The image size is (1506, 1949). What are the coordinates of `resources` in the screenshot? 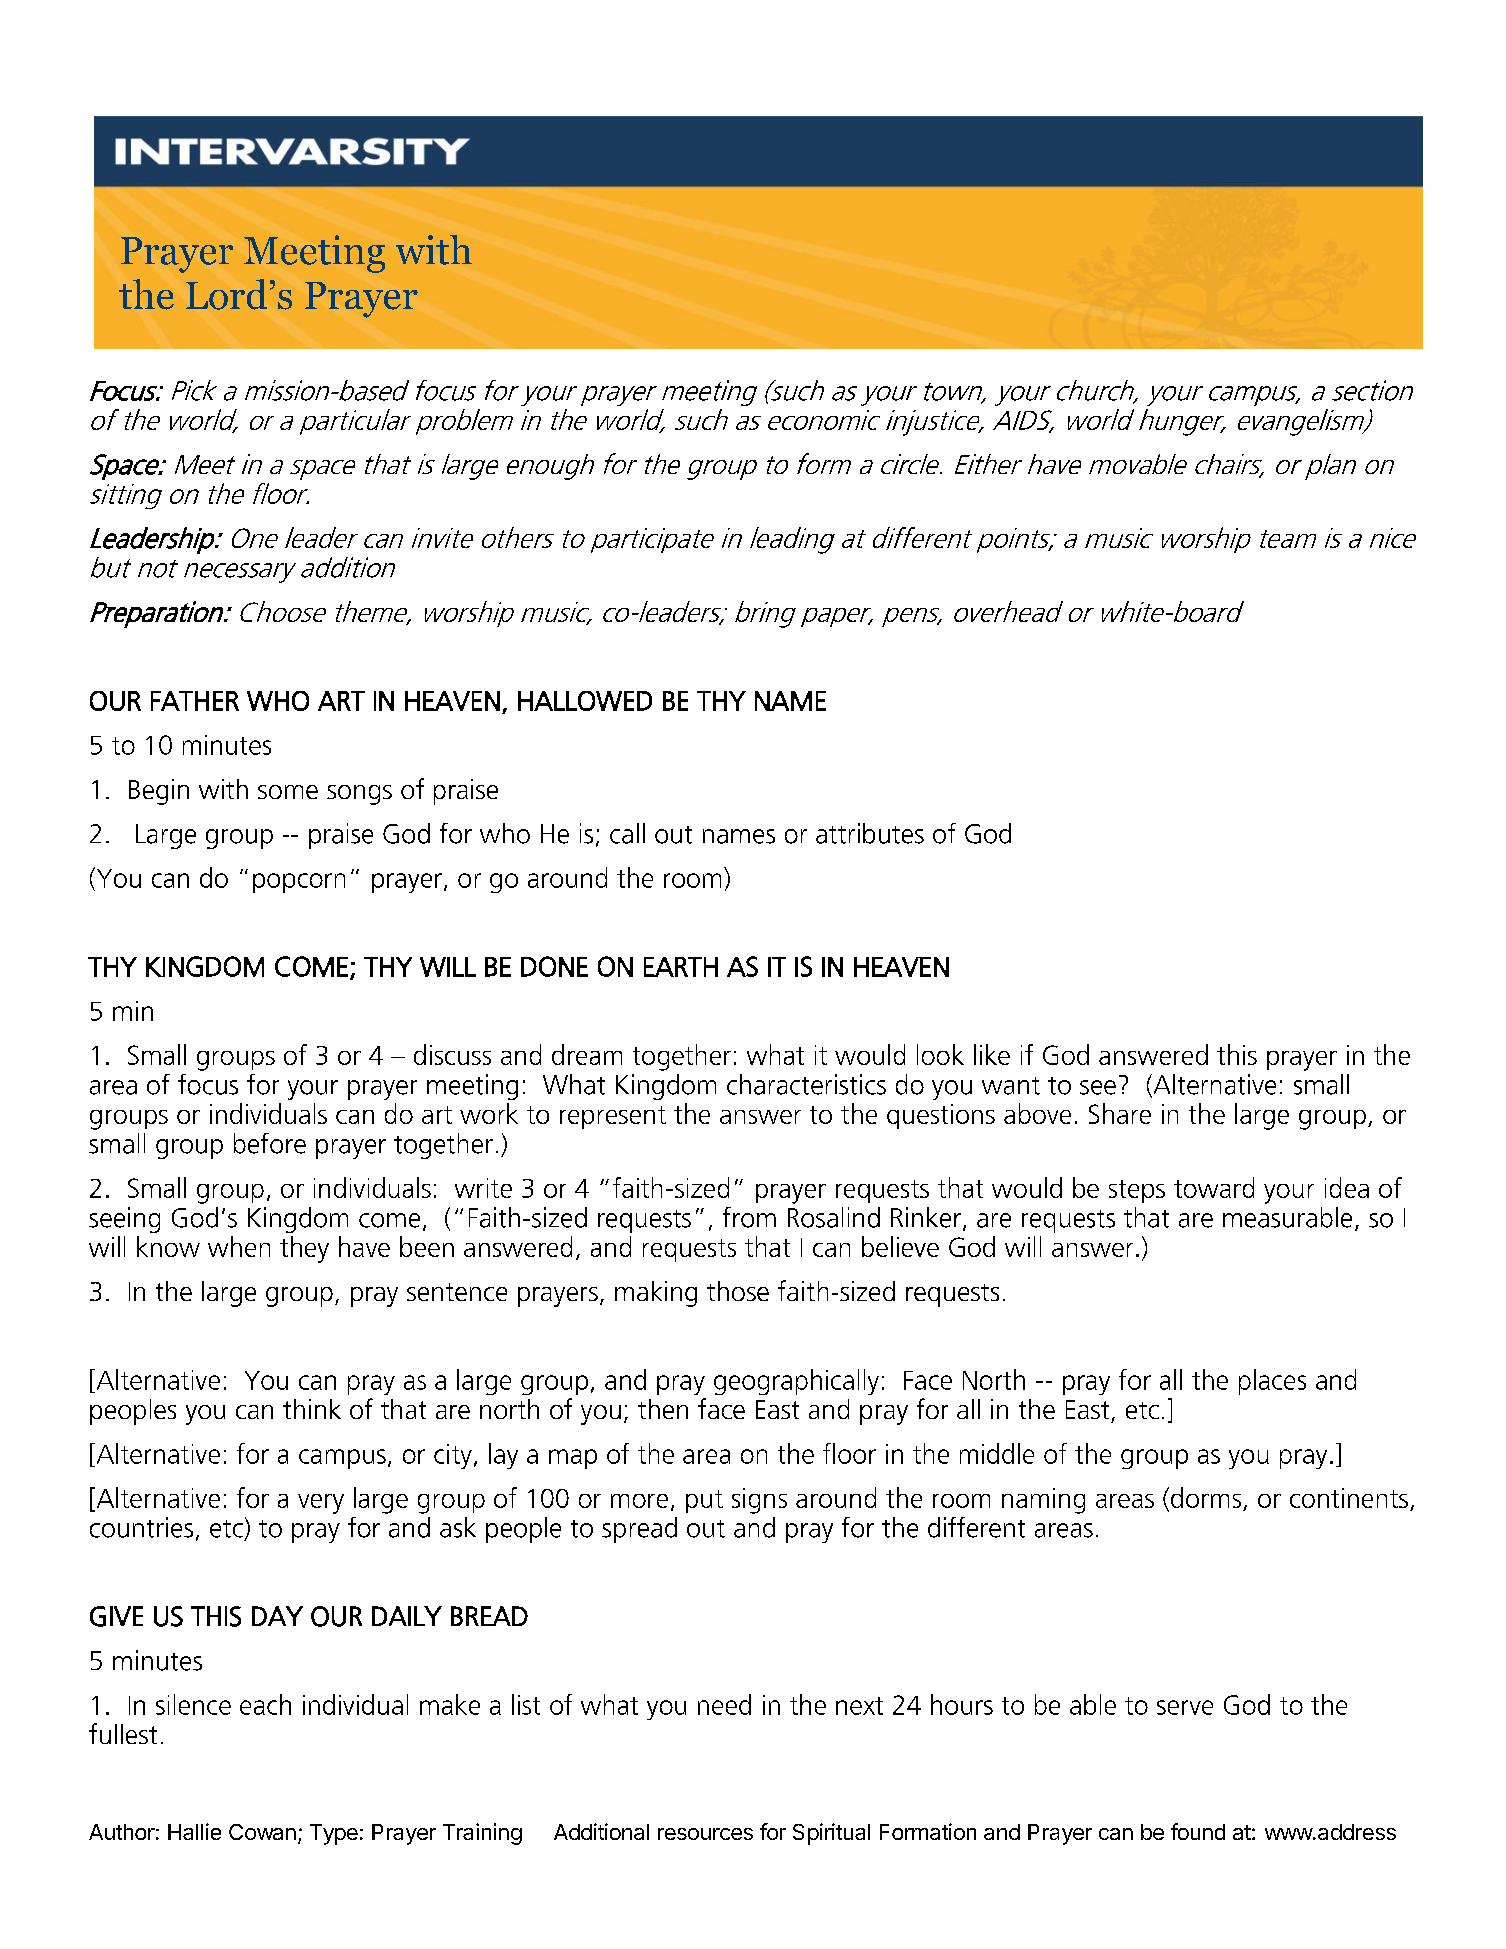 It's located at (705, 1834).
